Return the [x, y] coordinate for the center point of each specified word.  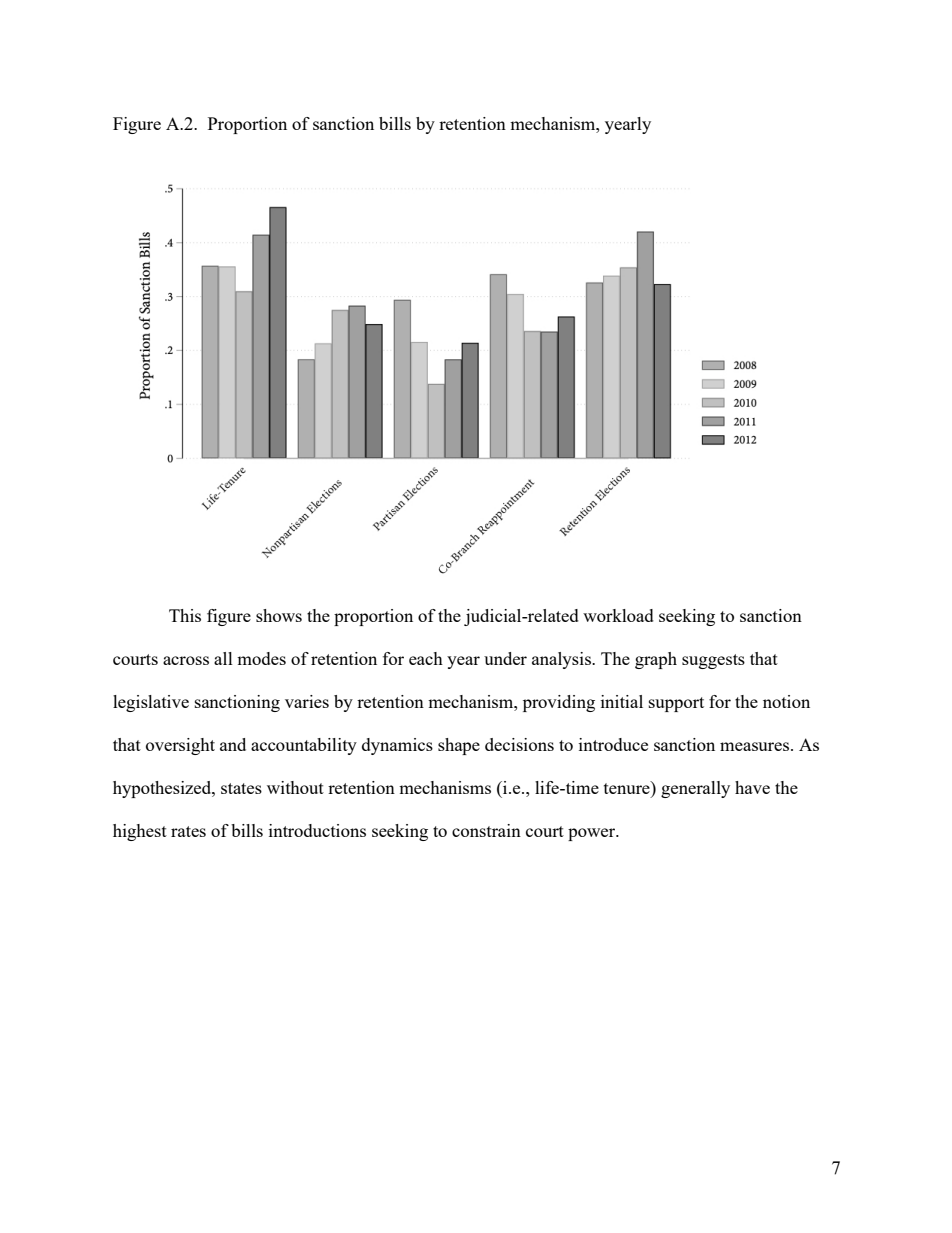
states [241, 788]
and [233, 744]
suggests [713, 661]
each [426, 658]
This [185, 615]
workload [618, 615]
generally [695, 789]
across [186, 660]
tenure [628, 787]
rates [188, 831]
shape [459, 746]
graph [656, 660]
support [676, 704]
